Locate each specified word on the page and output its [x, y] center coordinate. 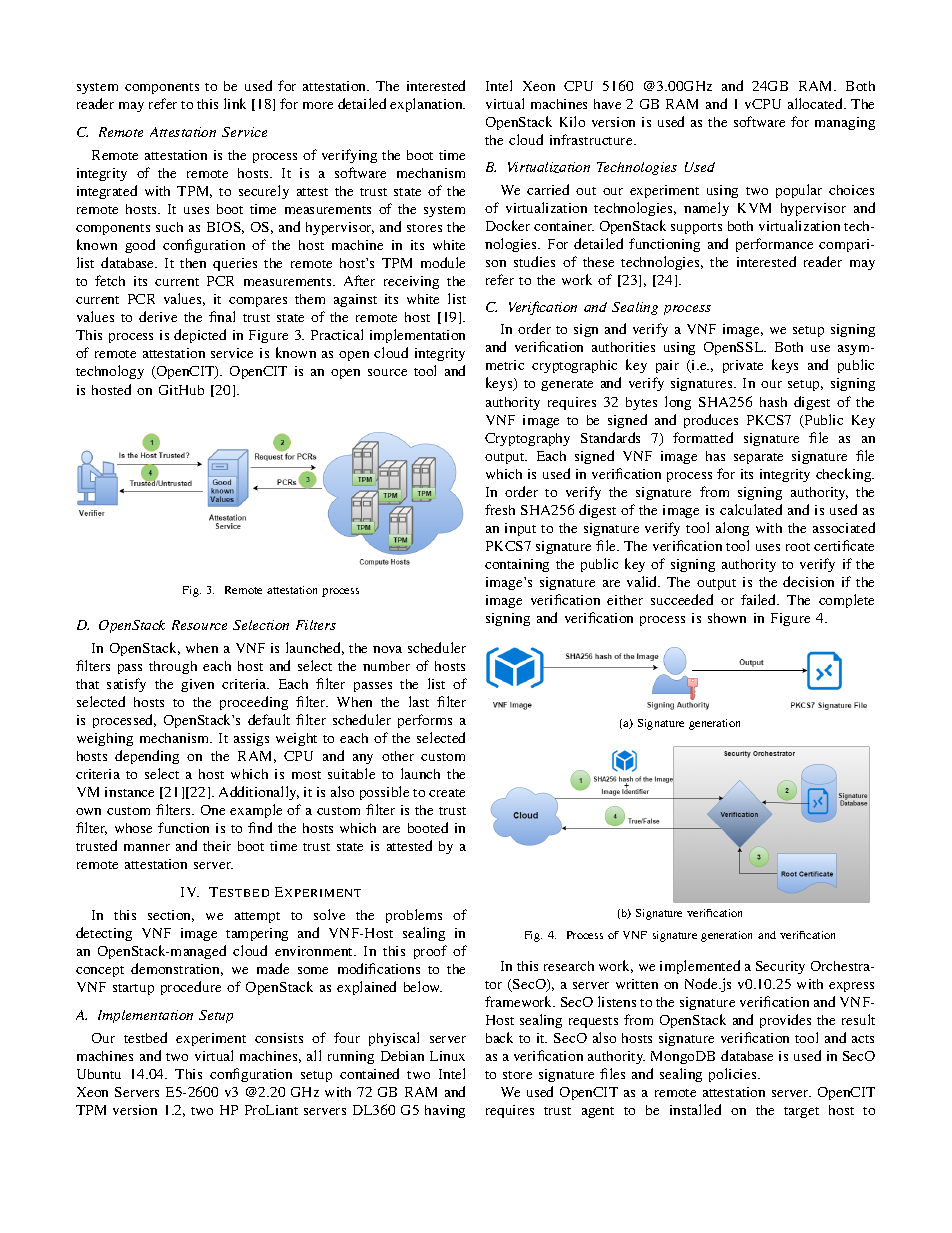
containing [517, 565]
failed [760, 599]
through [173, 667]
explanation [427, 105]
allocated [817, 103]
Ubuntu [99, 1074]
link [235, 103]
